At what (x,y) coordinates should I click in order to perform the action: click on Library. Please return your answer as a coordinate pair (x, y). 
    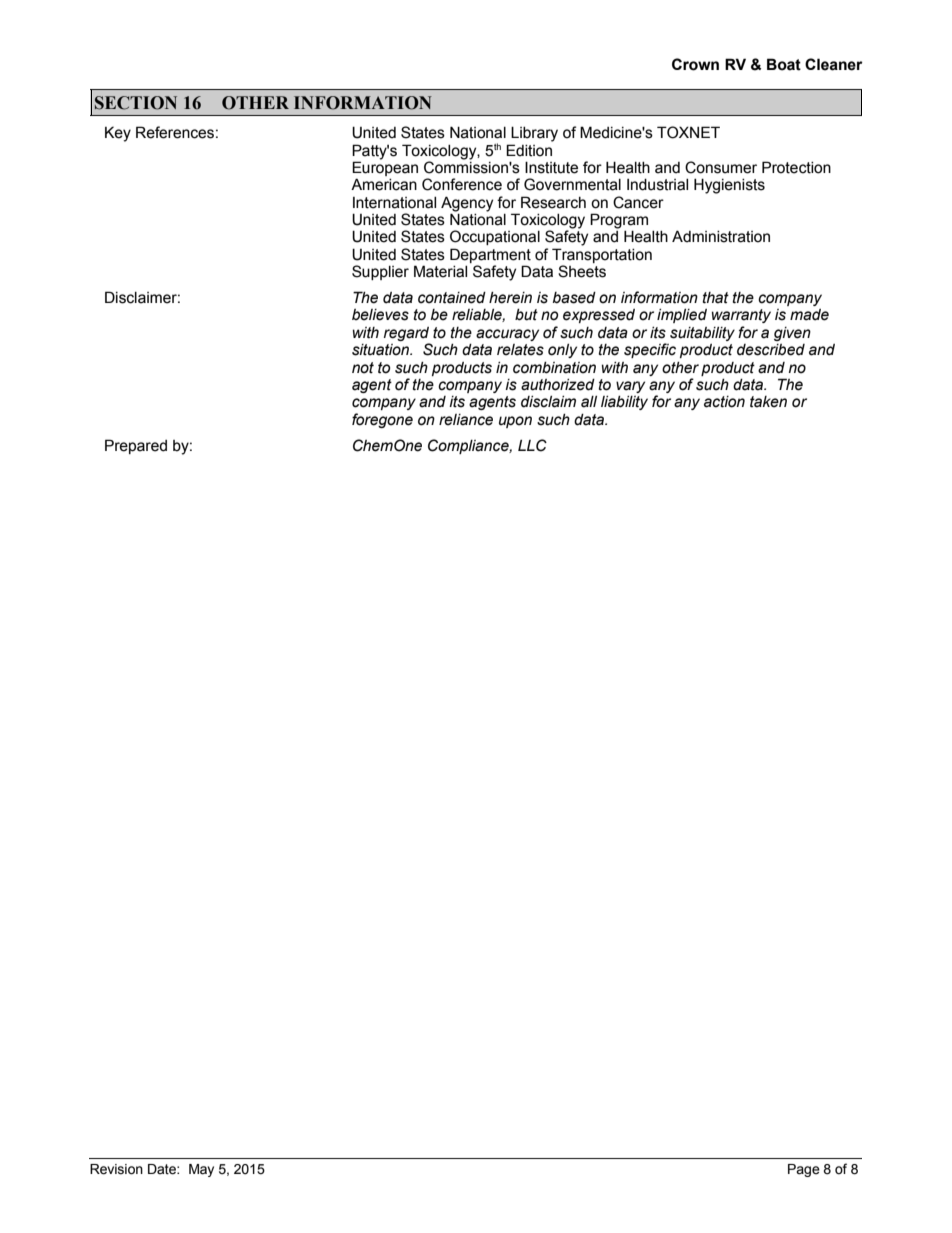
    Looking at the image, I should click on (534, 134).
